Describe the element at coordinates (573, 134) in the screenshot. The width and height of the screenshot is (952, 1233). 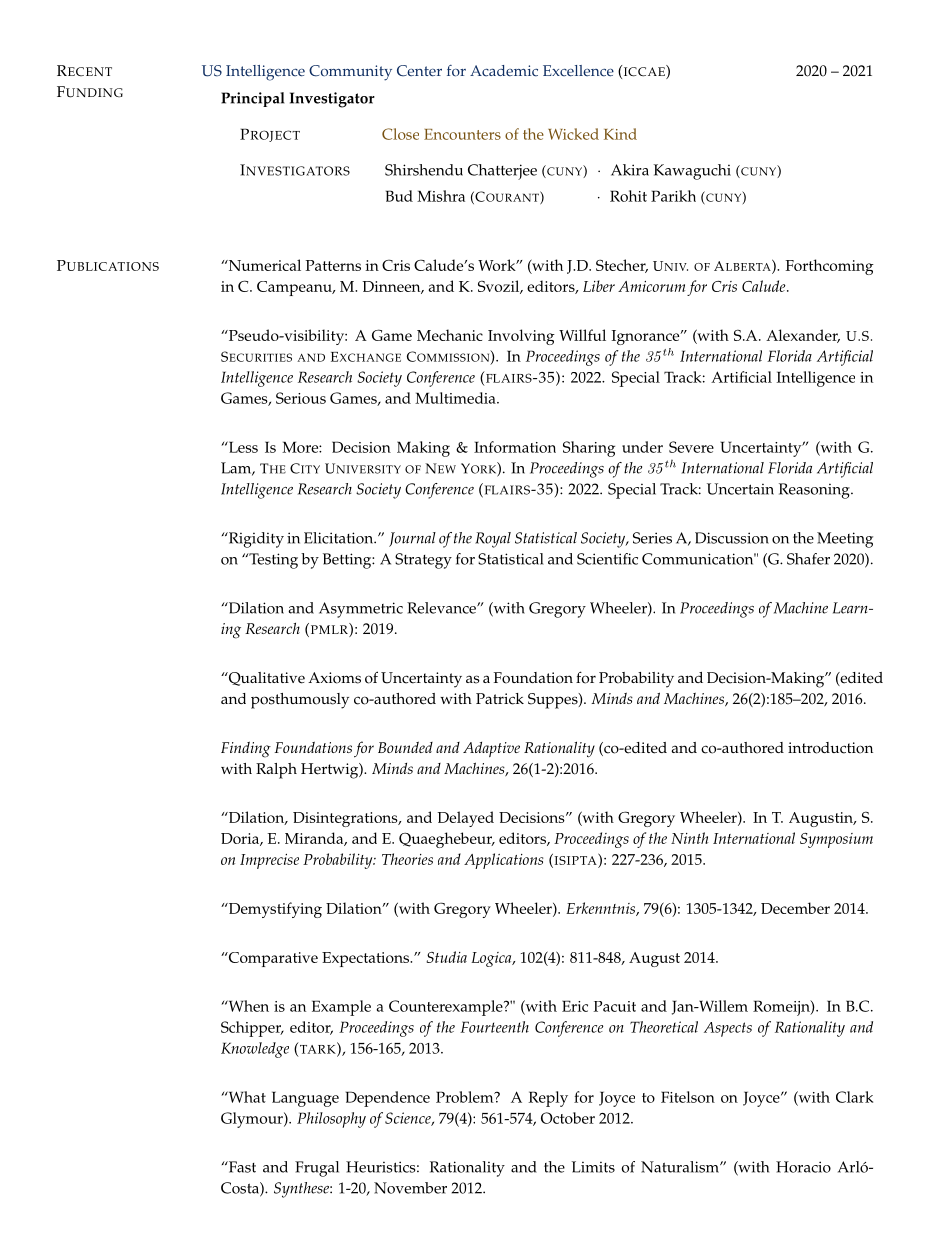
I see `Wicked` at that location.
